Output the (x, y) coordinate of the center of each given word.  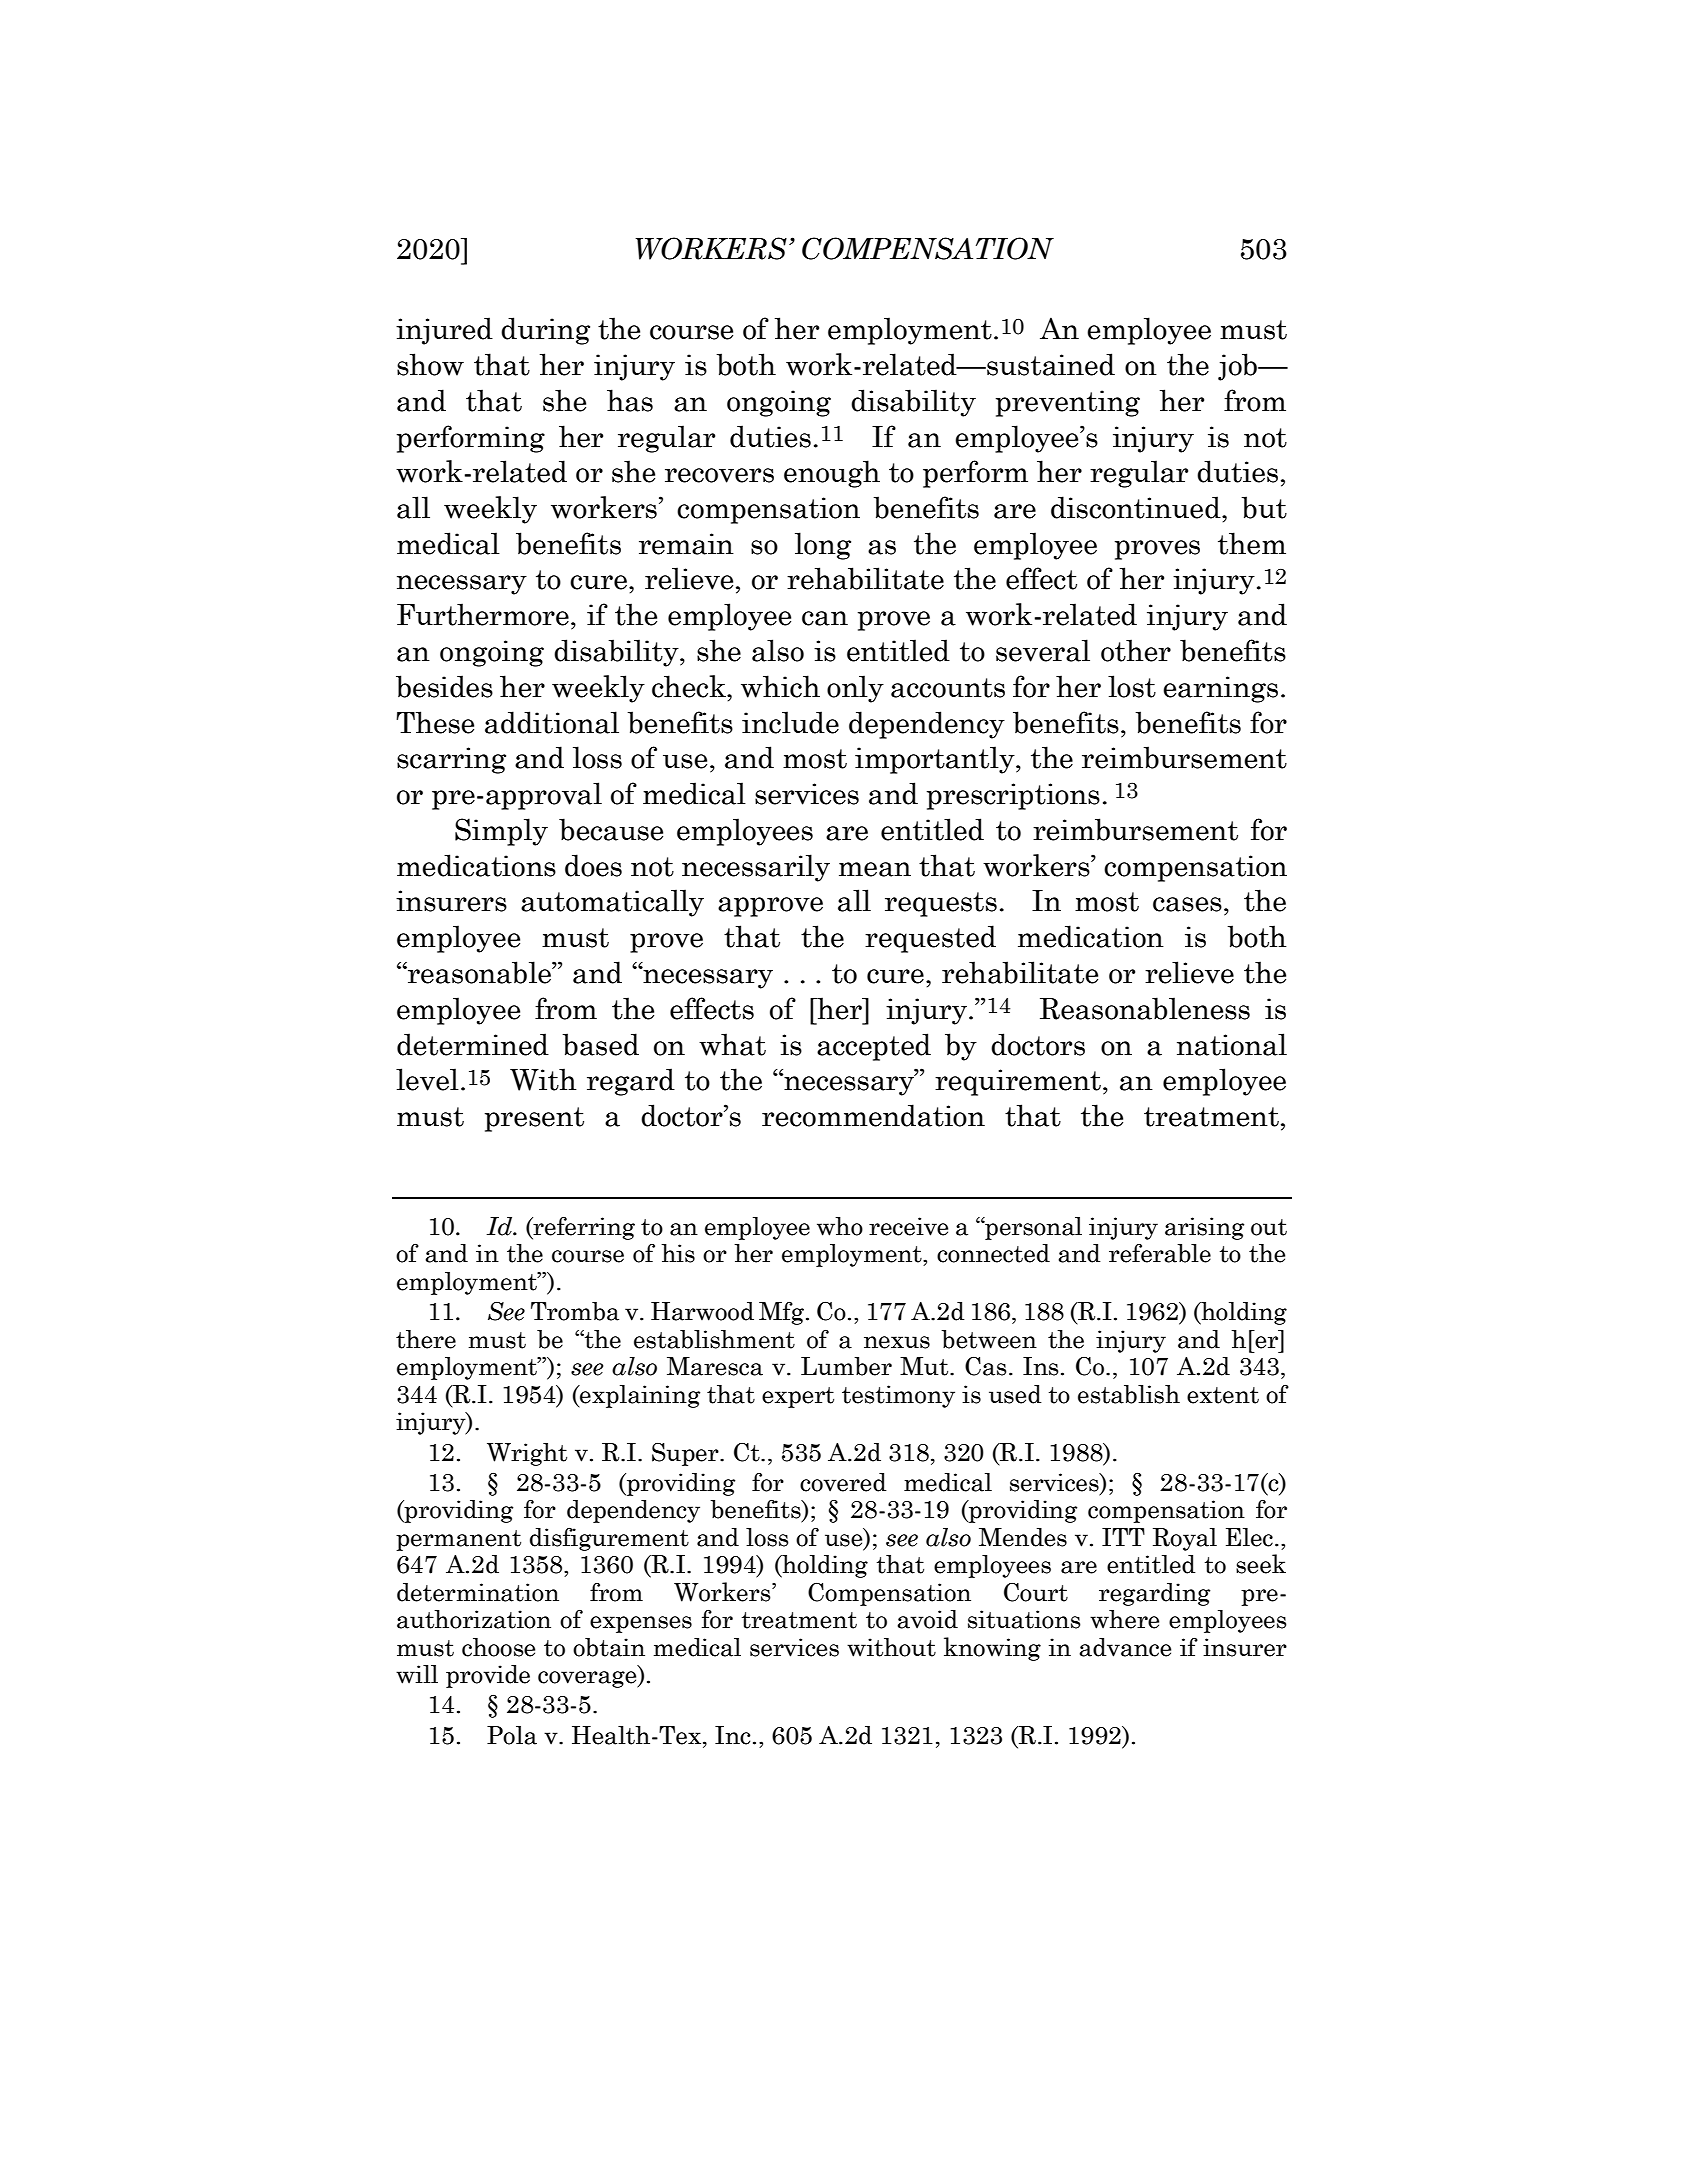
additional (552, 722)
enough (832, 474)
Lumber (846, 1366)
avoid (927, 1619)
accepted (874, 1047)
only (855, 689)
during (545, 331)
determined (473, 1044)
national (1232, 1044)
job (1238, 367)
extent (1223, 1395)
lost (1132, 686)
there (426, 1339)
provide (488, 1676)
